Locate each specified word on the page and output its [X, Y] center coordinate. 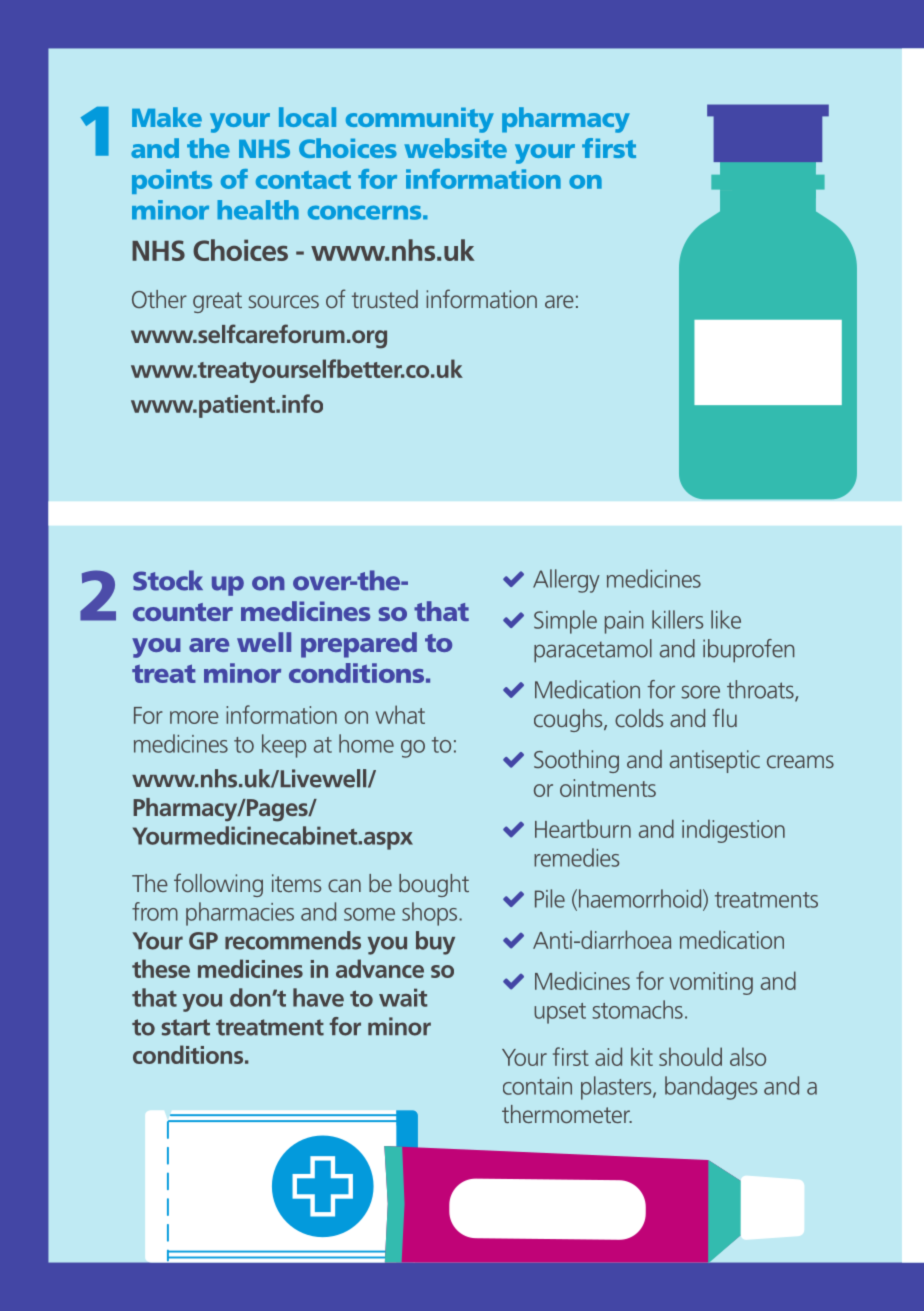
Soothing [576, 761]
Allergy [566, 581]
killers [677, 619]
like [726, 619]
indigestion [733, 831]
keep [284, 746]
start [185, 1027]
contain [537, 1086]
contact [303, 180]
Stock [168, 580]
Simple [565, 622]
